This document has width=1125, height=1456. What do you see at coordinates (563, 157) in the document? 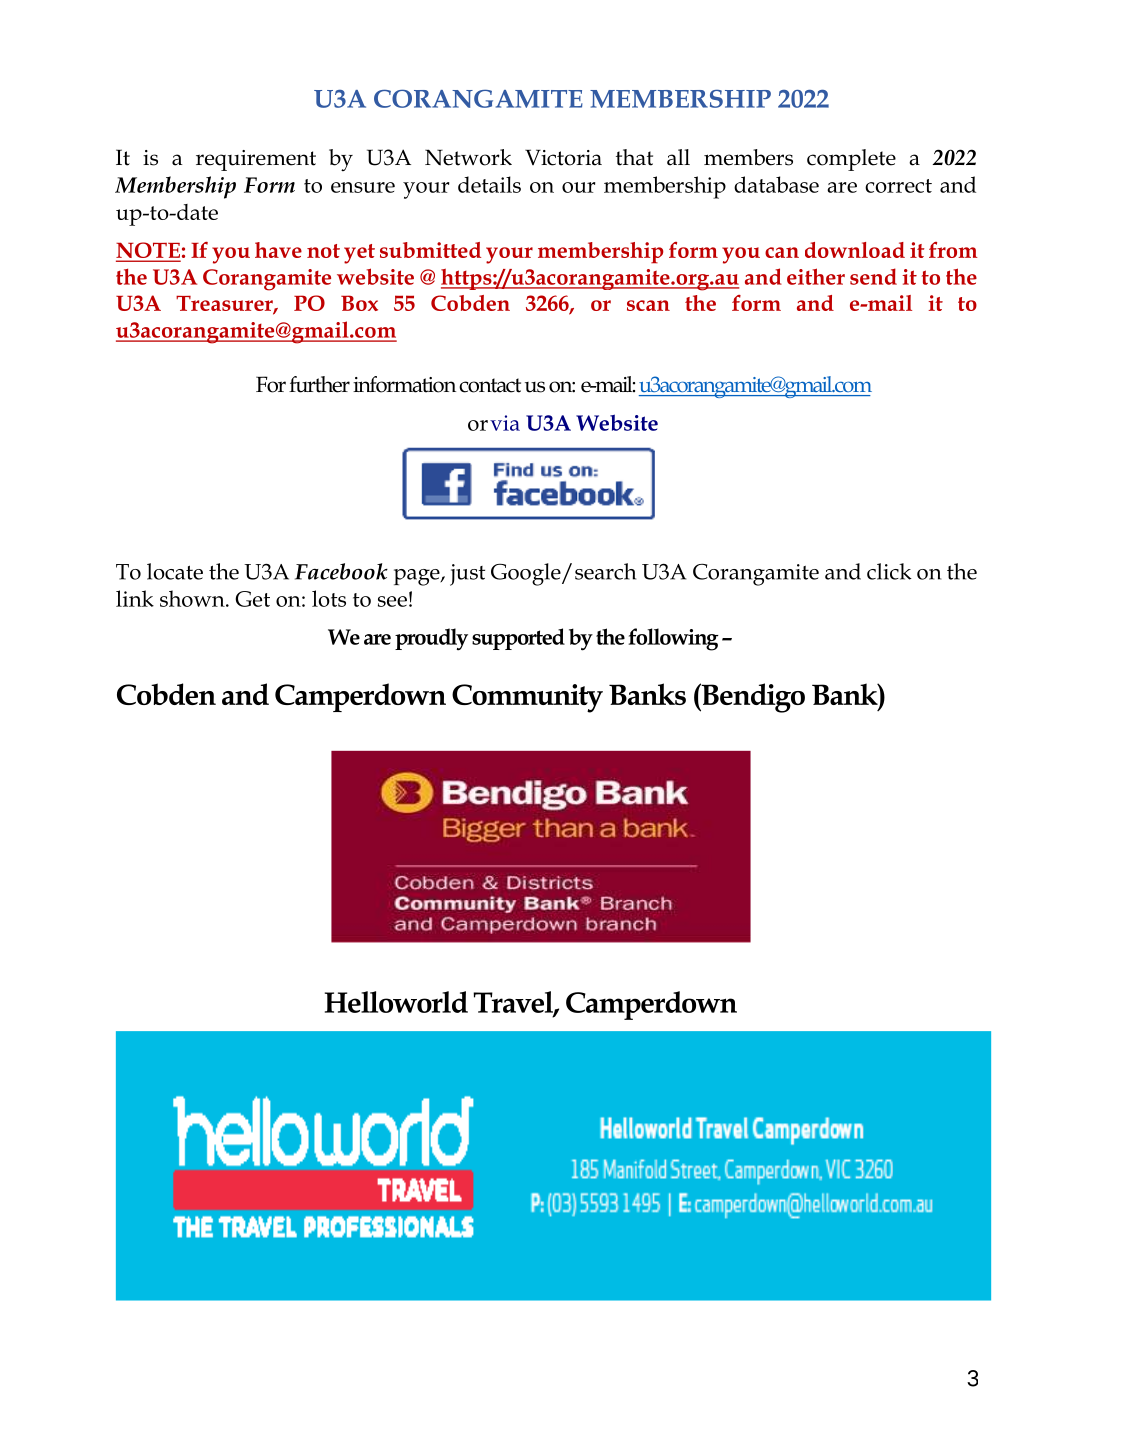
I see `Victoria` at bounding box center [563, 157].
